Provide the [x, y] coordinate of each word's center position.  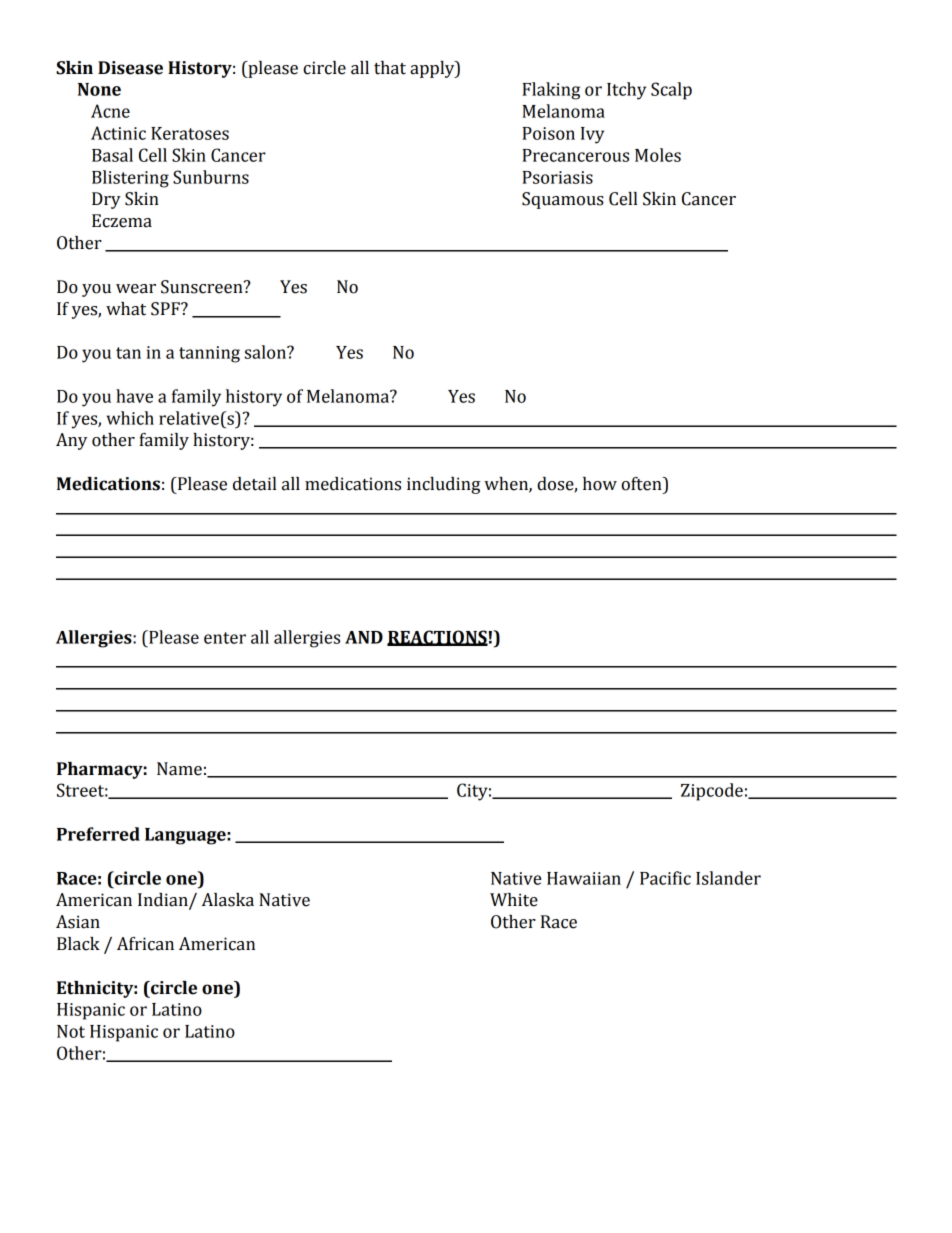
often [642, 484]
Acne [110, 111]
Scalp [671, 91]
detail [254, 484]
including [443, 485]
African [145, 944]
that [390, 68]
